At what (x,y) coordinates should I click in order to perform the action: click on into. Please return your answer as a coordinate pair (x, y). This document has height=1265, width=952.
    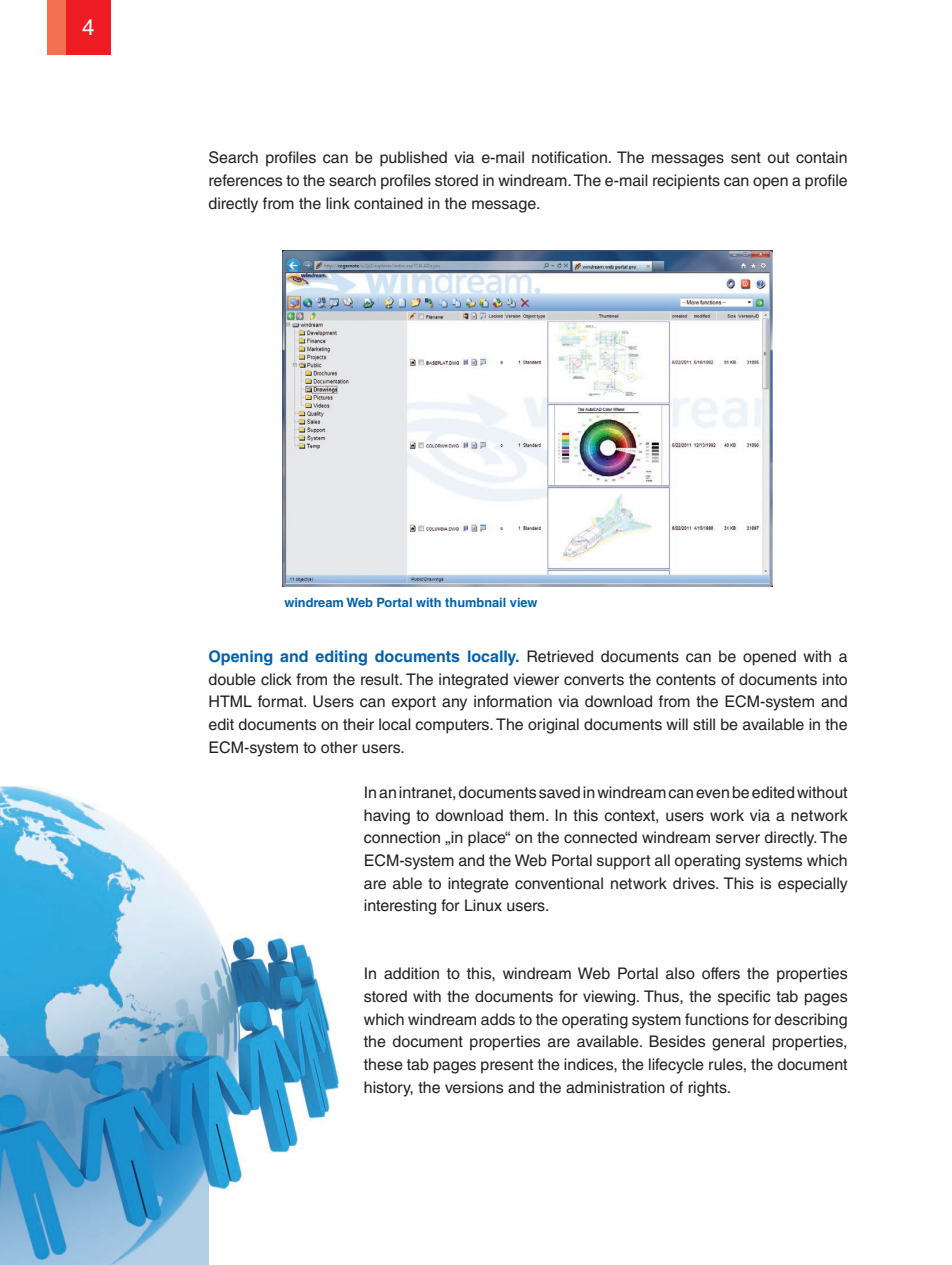
    Looking at the image, I should click on (835, 679).
